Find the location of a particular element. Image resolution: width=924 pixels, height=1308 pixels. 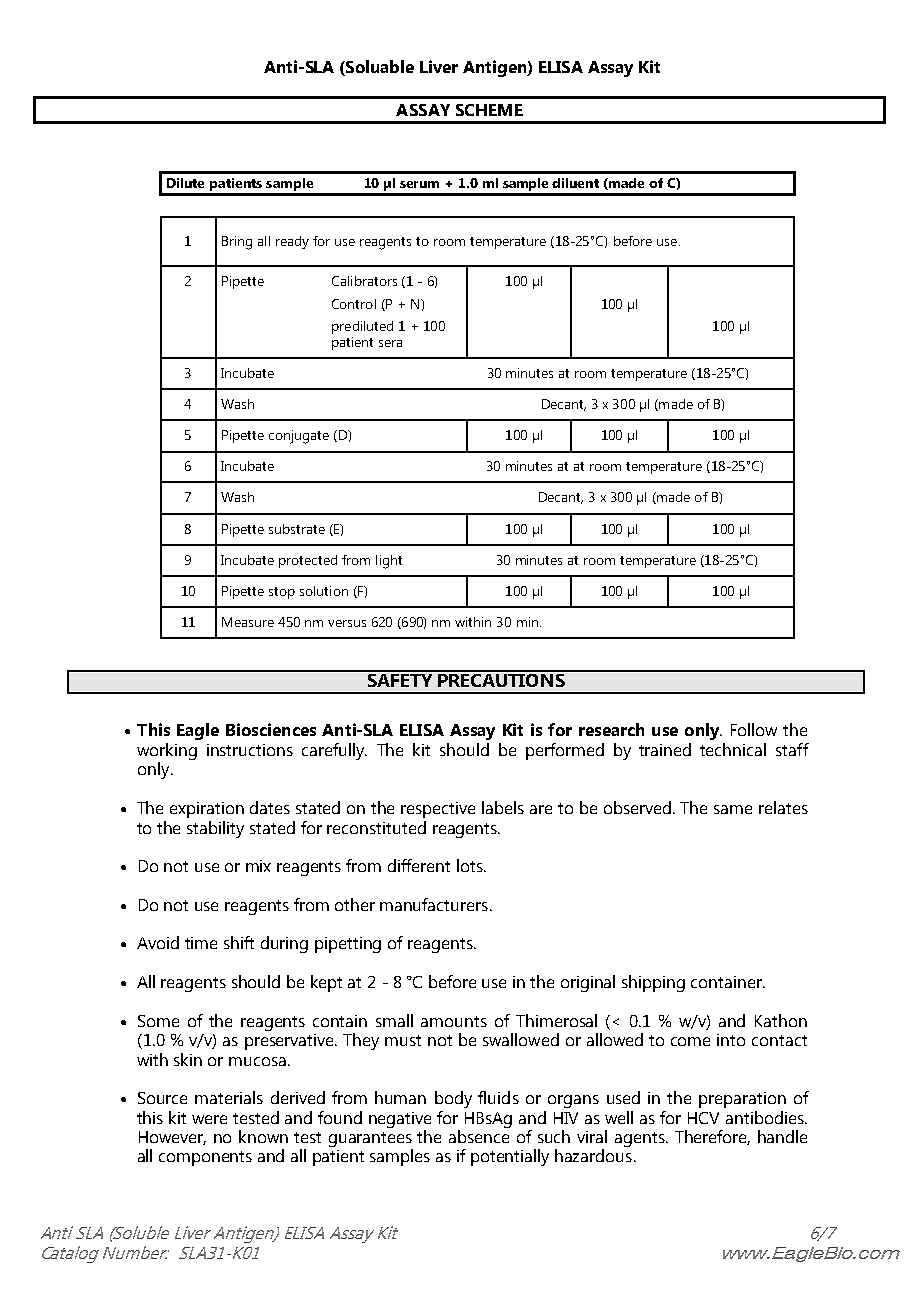

same is located at coordinates (733, 809).
